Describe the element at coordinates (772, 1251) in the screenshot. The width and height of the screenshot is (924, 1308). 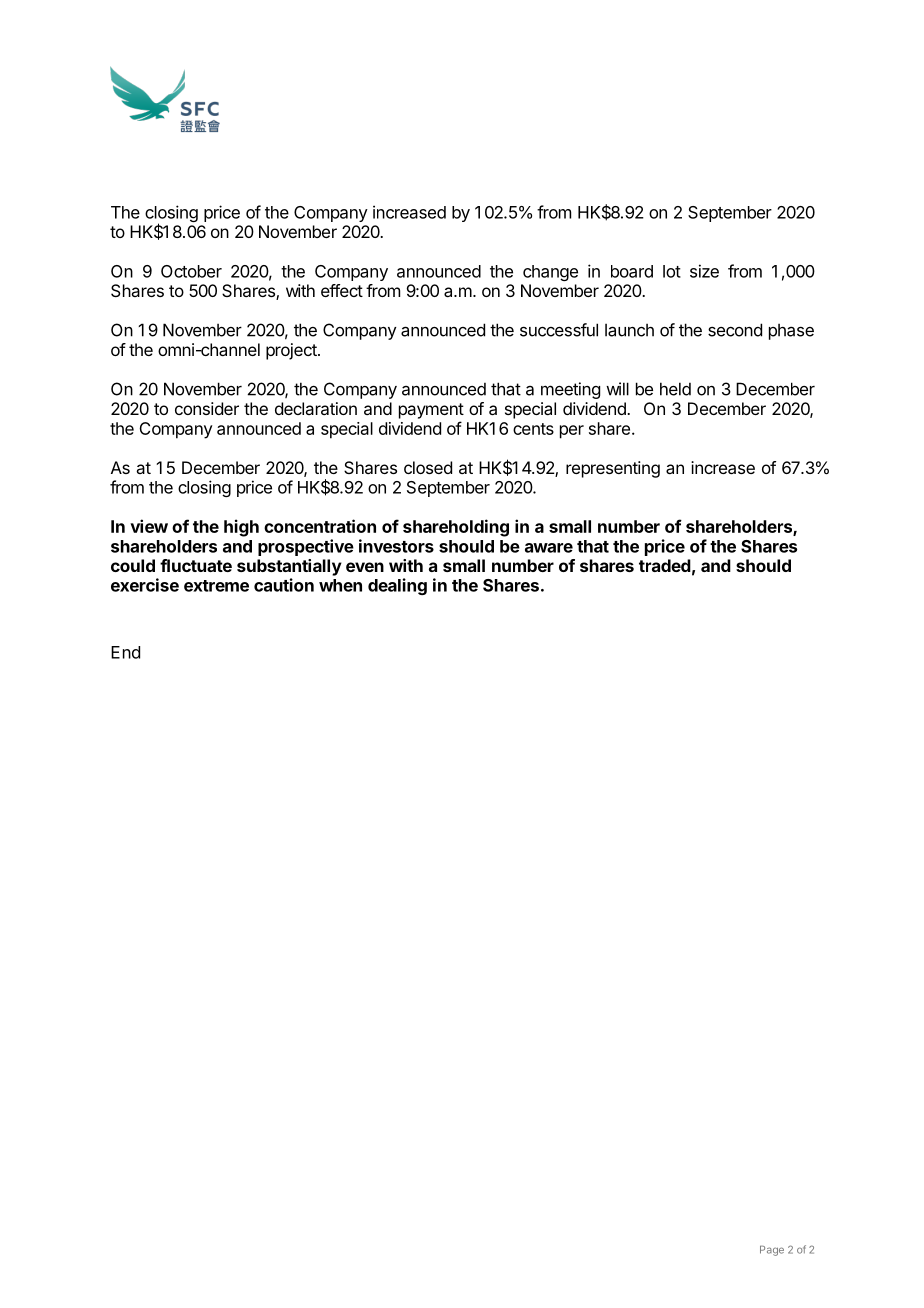
I see `Page` at that location.
